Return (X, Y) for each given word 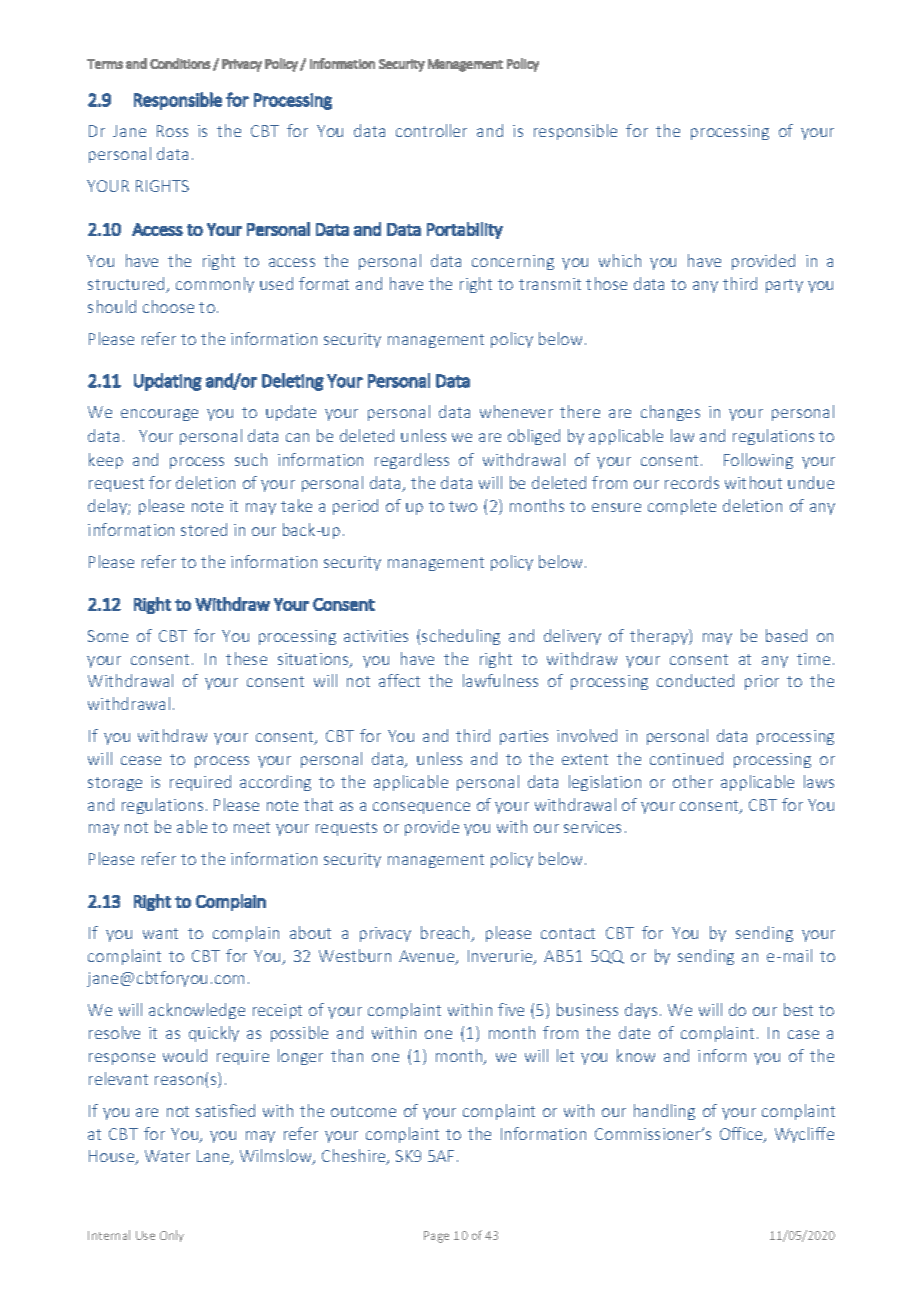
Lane (214, 1157)
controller (431, 130)
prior (762, 682)
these (246, 658)
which (620, 260)
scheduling (461, 637)
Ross (172, 131)
